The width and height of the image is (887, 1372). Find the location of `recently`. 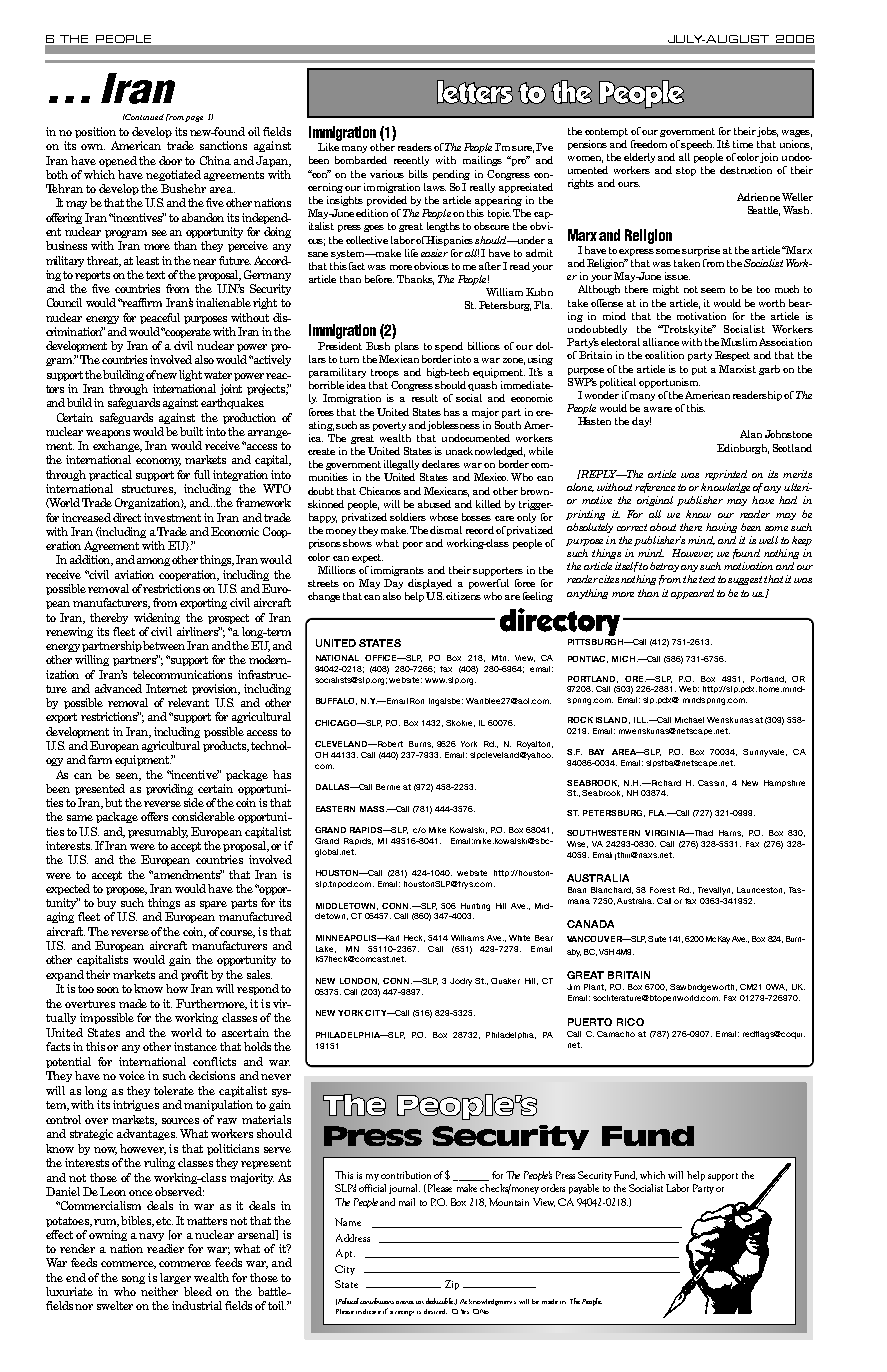

recently is located at coordinates (411, 161).
